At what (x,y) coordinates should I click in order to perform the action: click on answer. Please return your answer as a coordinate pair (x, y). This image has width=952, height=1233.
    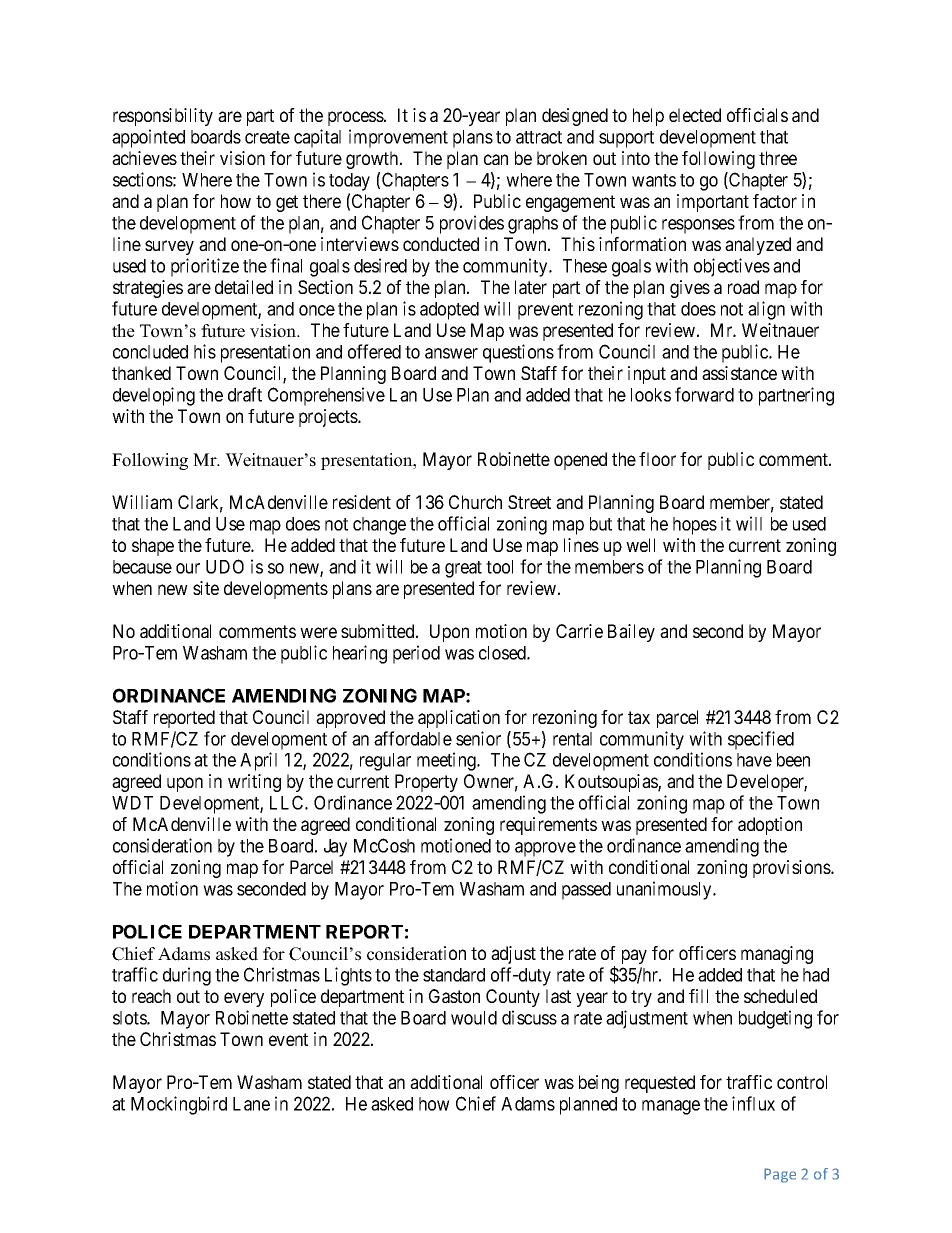
    Looking at the image, I should click on (451, 353).
